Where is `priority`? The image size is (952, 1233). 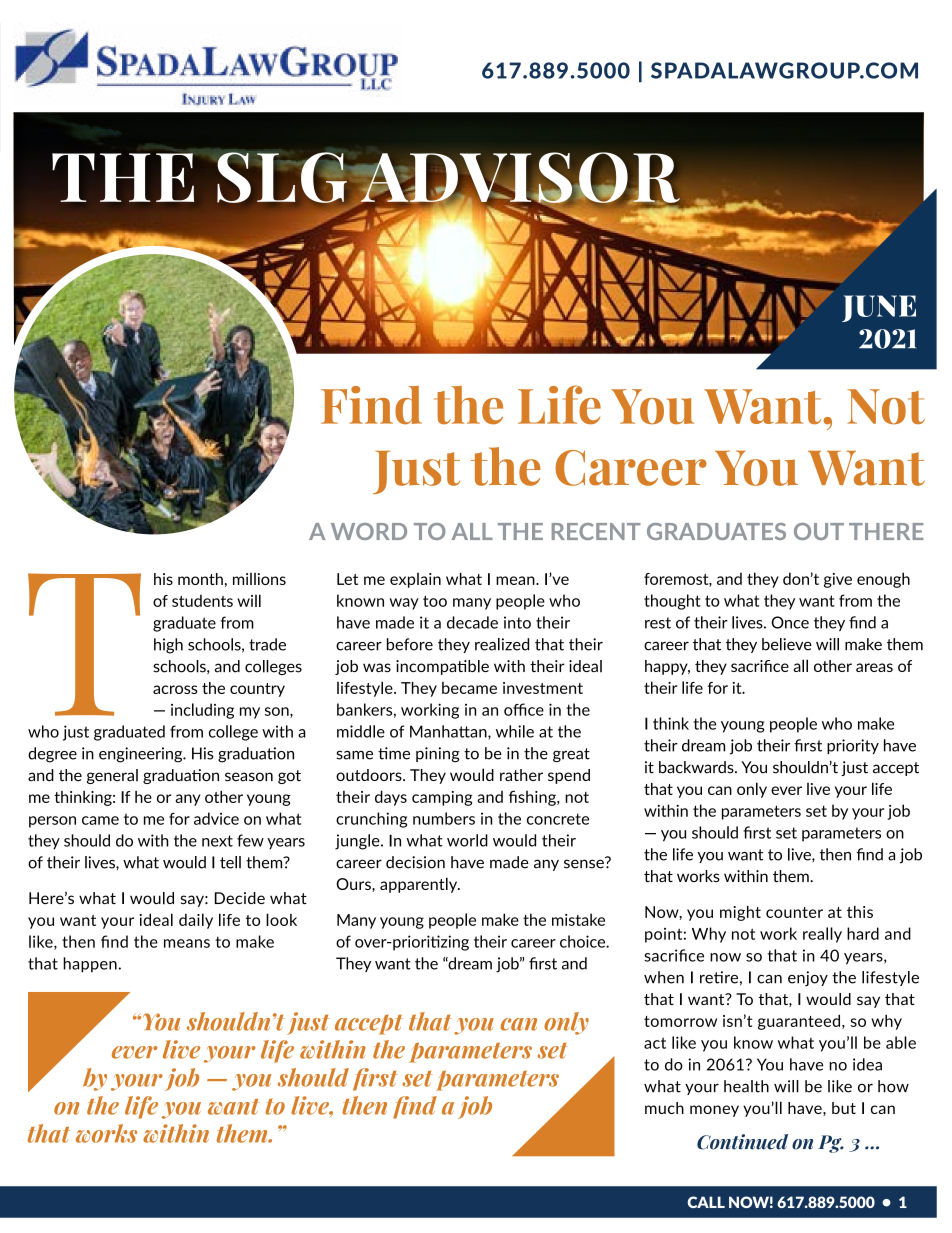
priority is located at coordinates (853, 746).
